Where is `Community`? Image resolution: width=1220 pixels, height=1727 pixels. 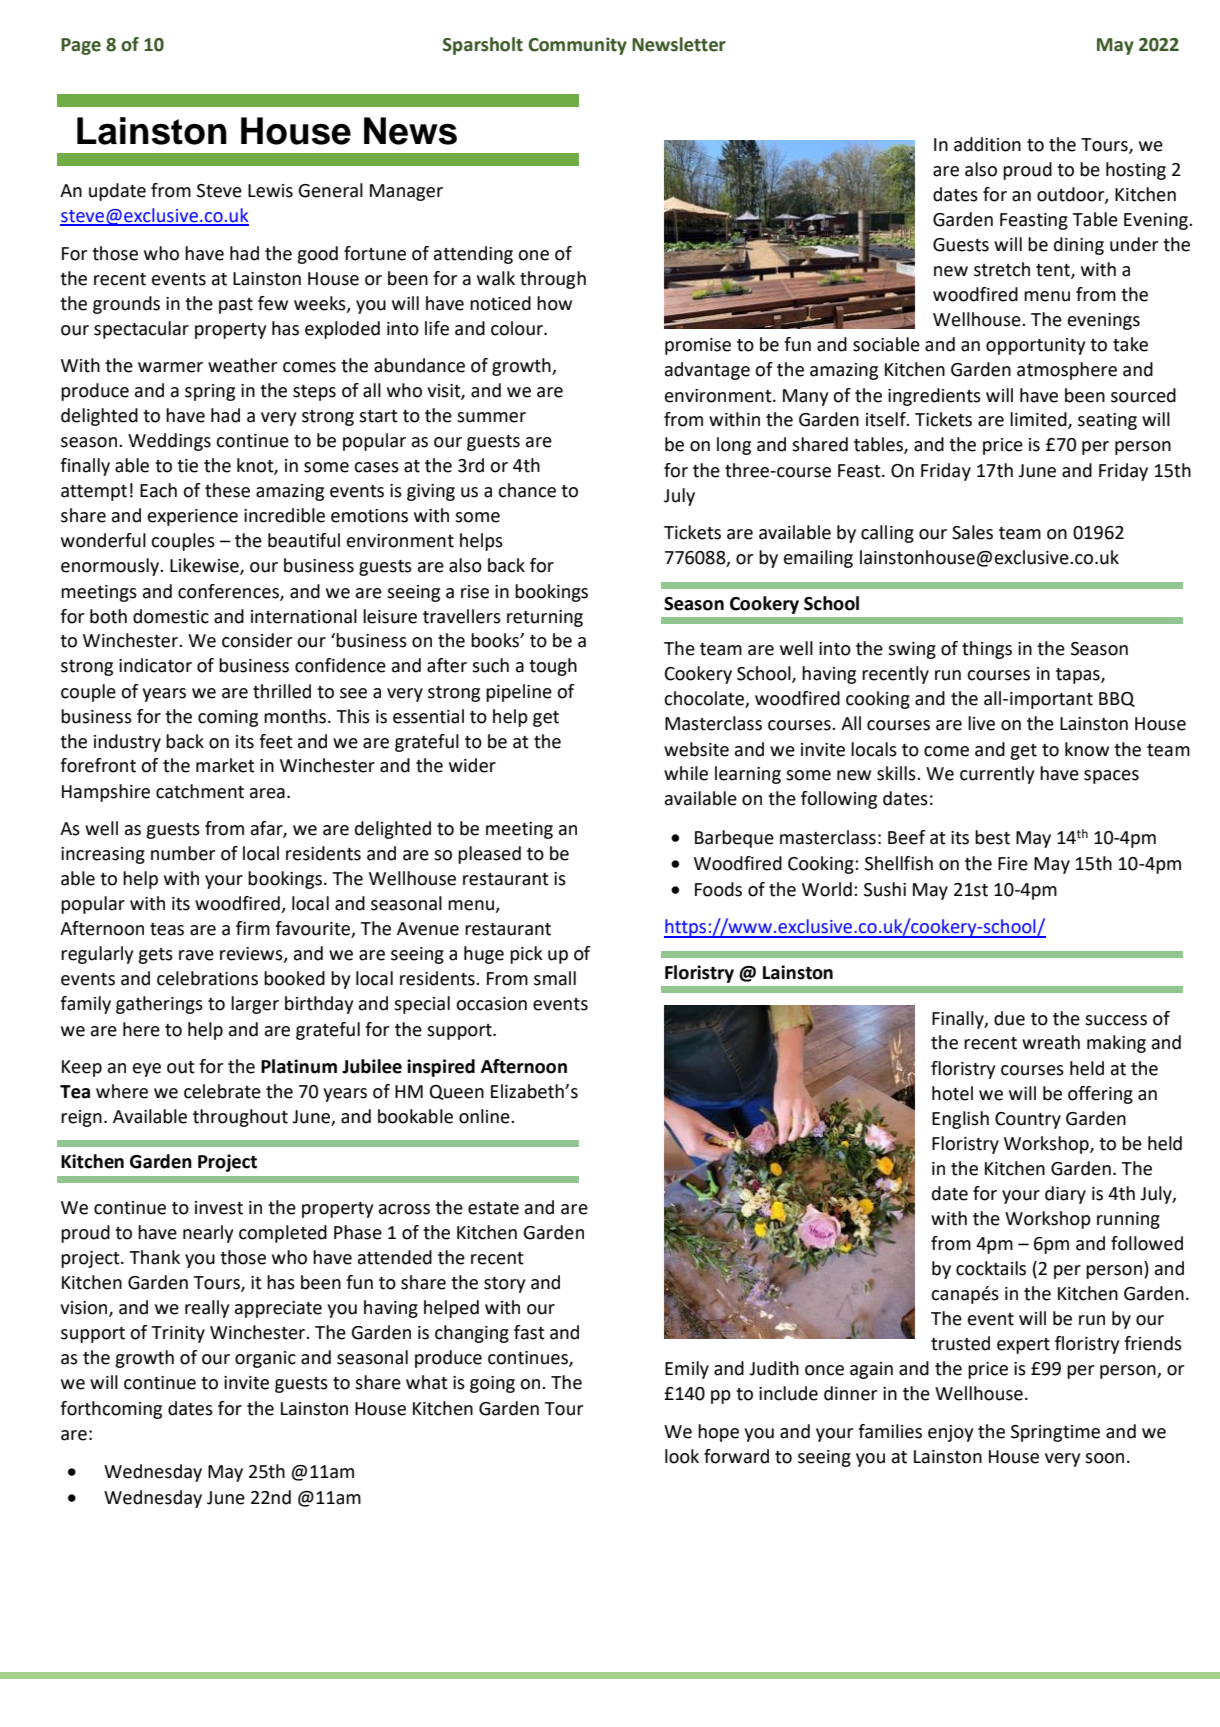
Community is located at coordinates (577, 46).
